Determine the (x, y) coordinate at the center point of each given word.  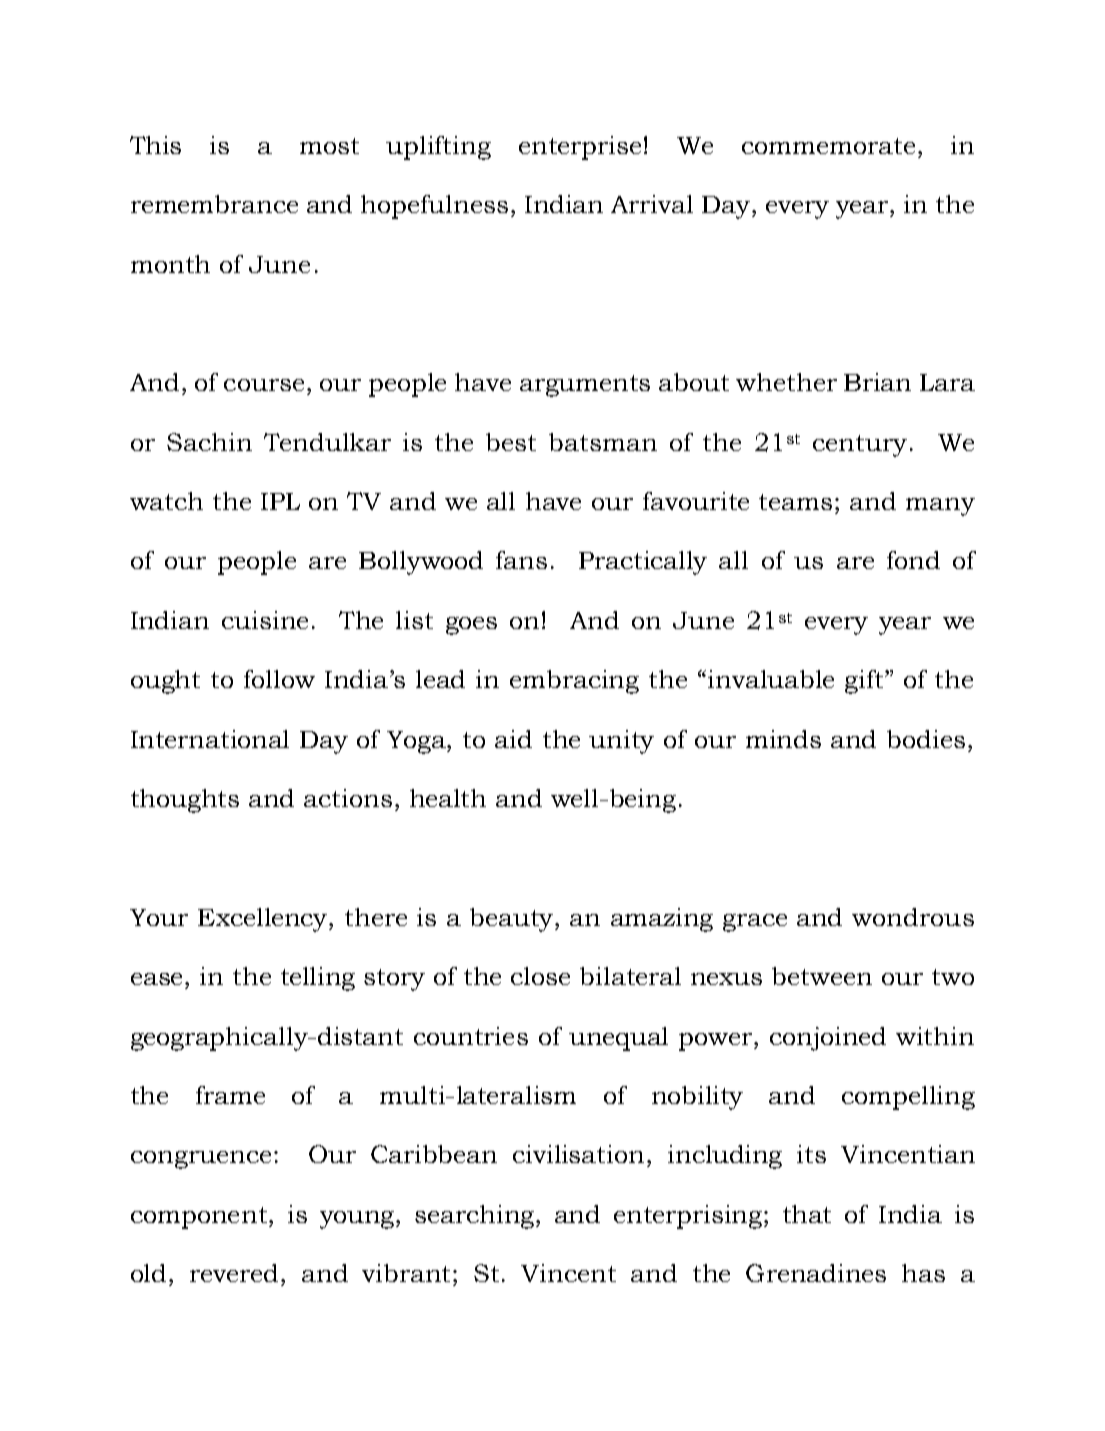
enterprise (580, 148)
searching (476, 1217)
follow (279, 679)
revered (236, 1273)
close (540, 976)
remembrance (214, 204)
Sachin (209, 442)
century (860, 446)
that (807, 1214)
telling (318, 979)
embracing (574, 682)
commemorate (828, 146)
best (511, 442)
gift (865, 682)
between (822, 976)
